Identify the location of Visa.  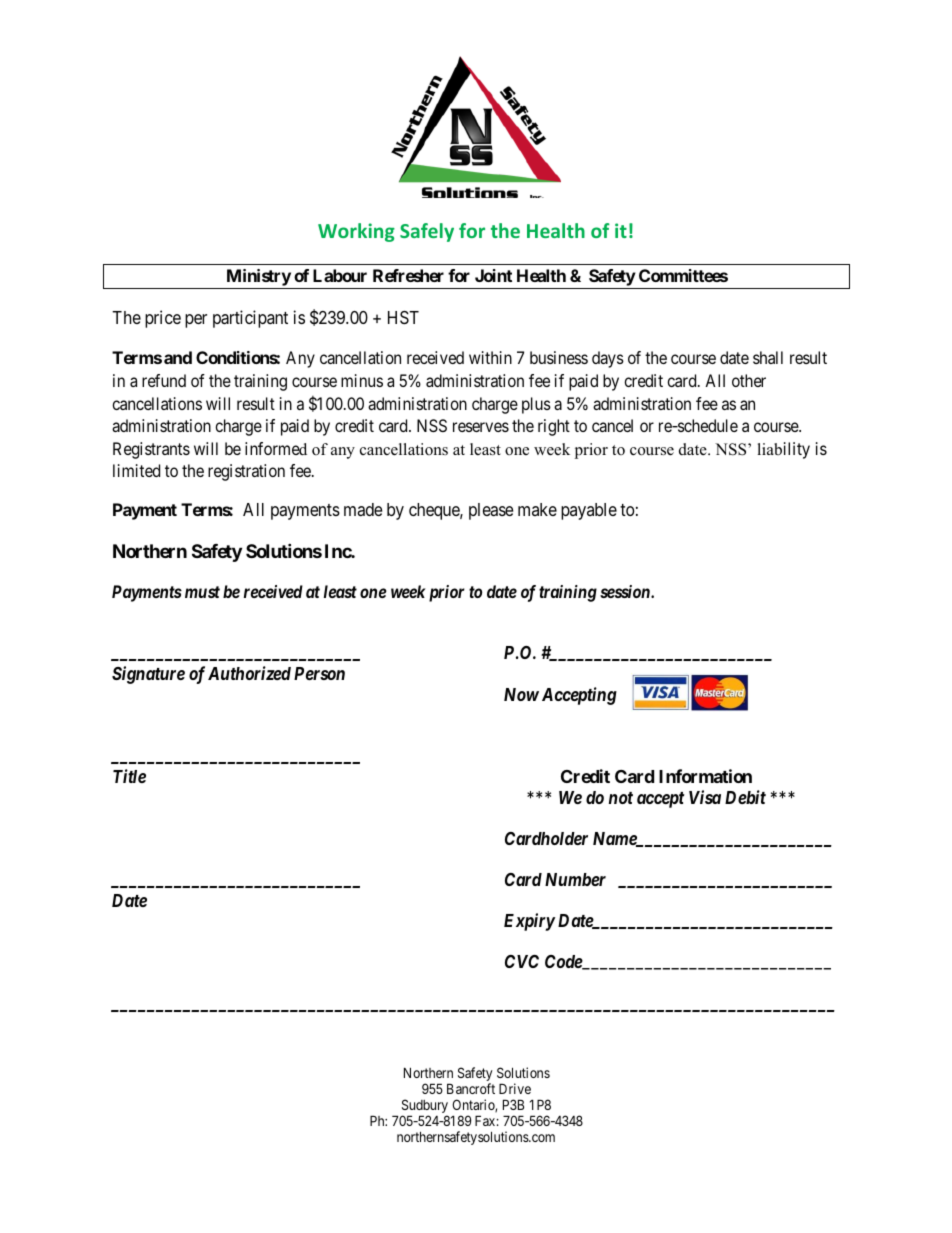
(705, 797).
